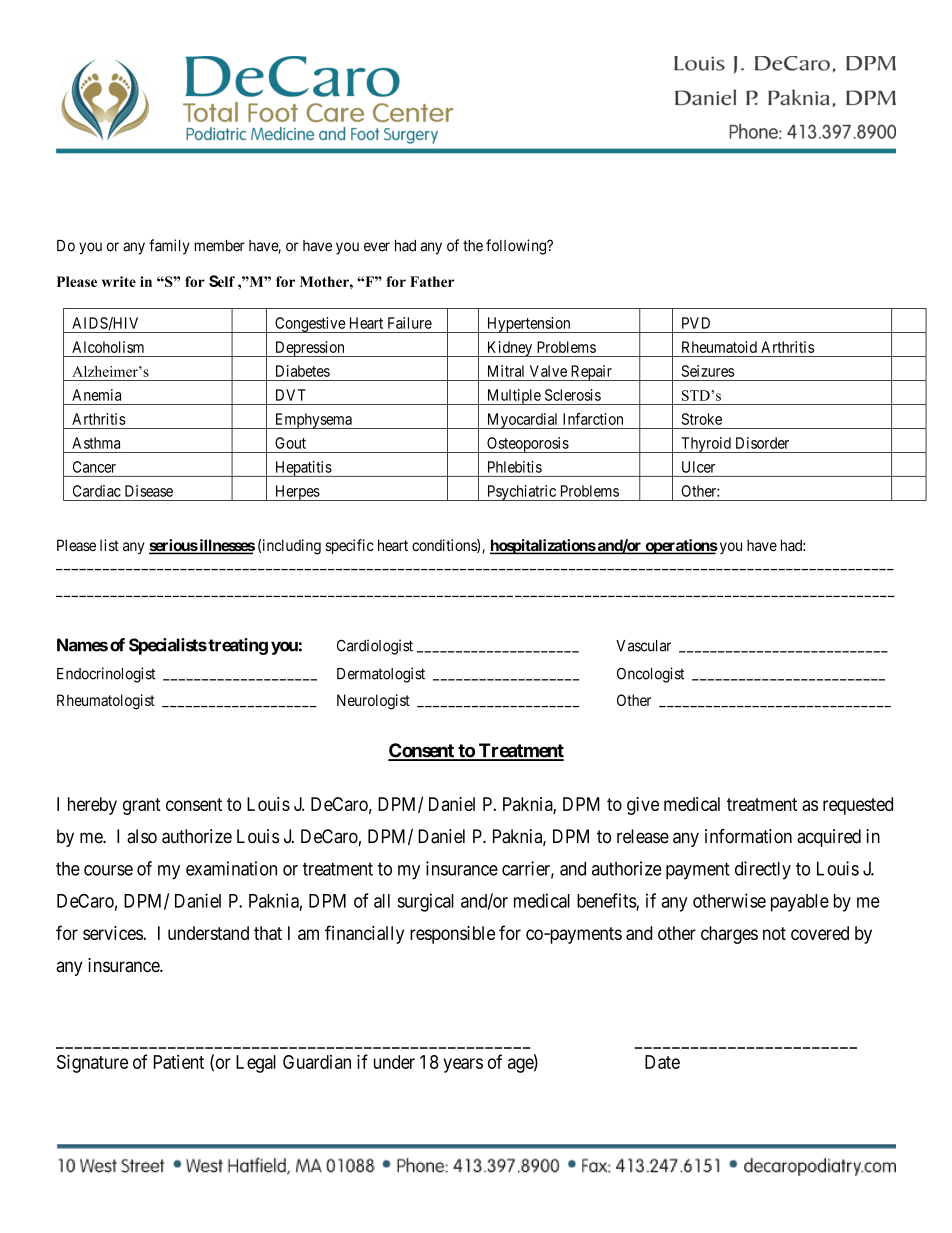  I want to click on Psychiatric, so click(521, 493).
